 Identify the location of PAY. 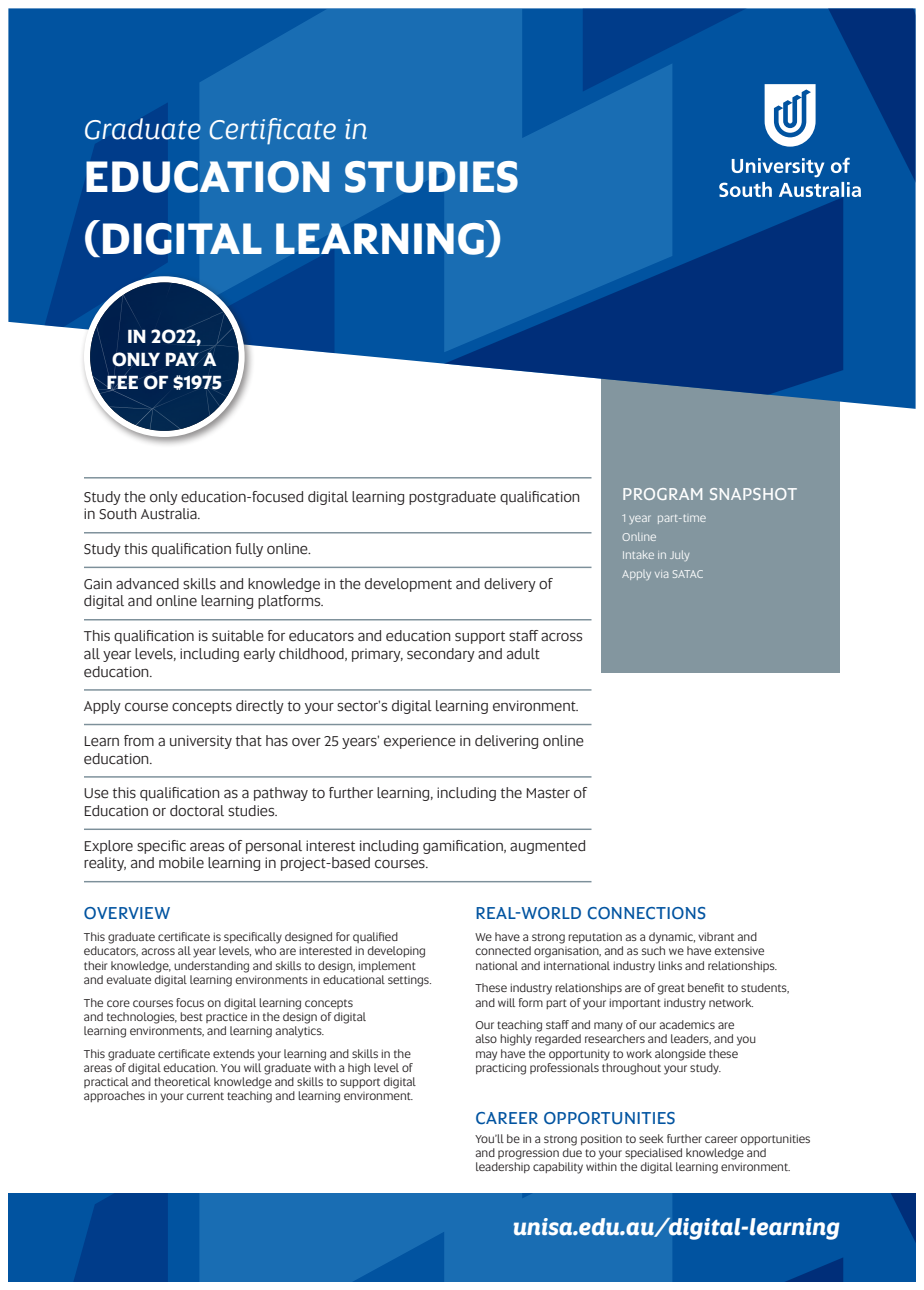
(182, 359).
